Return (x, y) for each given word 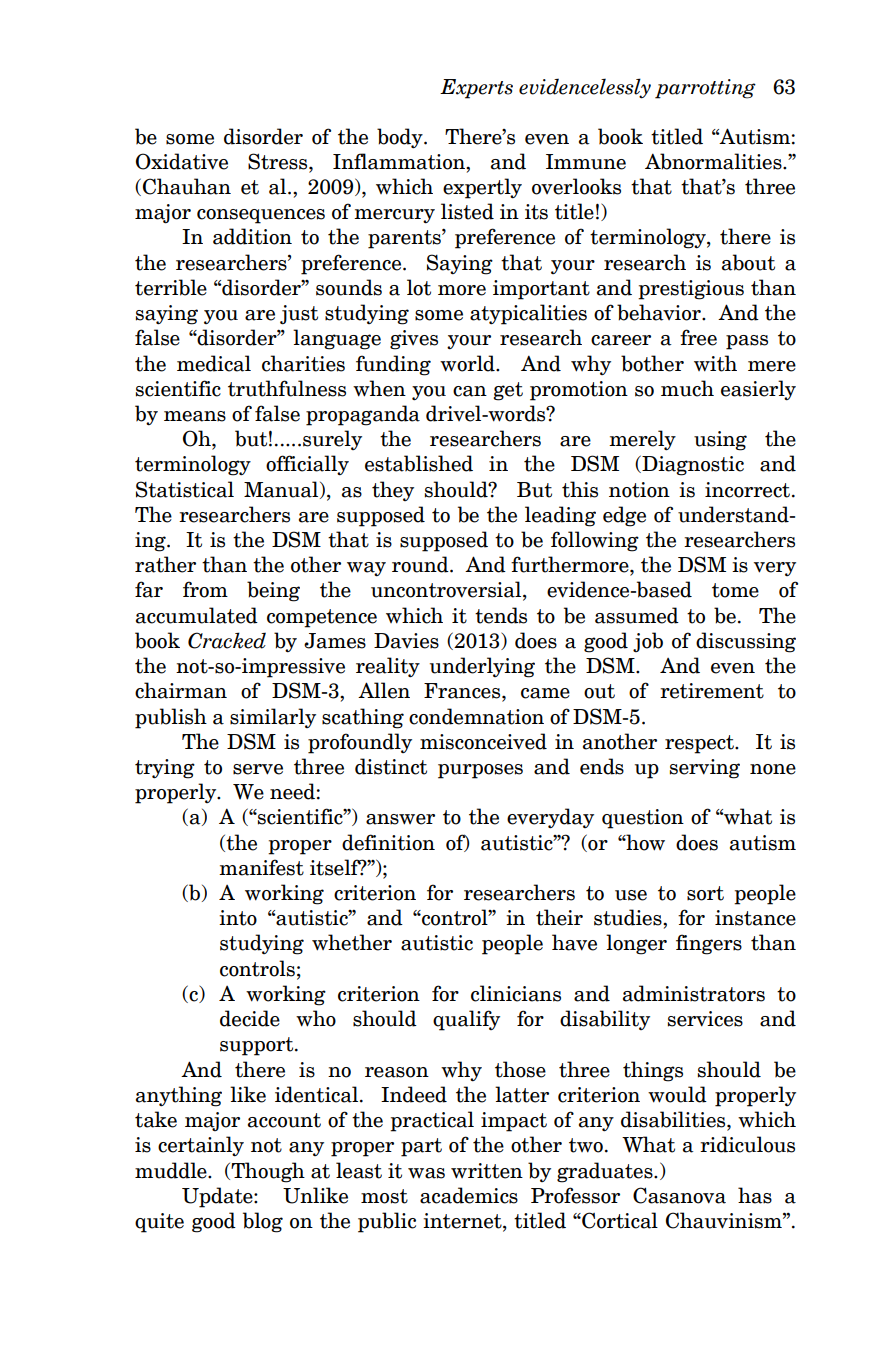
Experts (476, 89)
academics (469, 1195)
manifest (261, 867)
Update (218, 1197)
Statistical (185, 489)
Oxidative (182, 161)
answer (400, 819)
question (643, 819)
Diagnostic (692, 465)
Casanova (679, 1195)
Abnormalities (714, 161)
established (419, 463)
